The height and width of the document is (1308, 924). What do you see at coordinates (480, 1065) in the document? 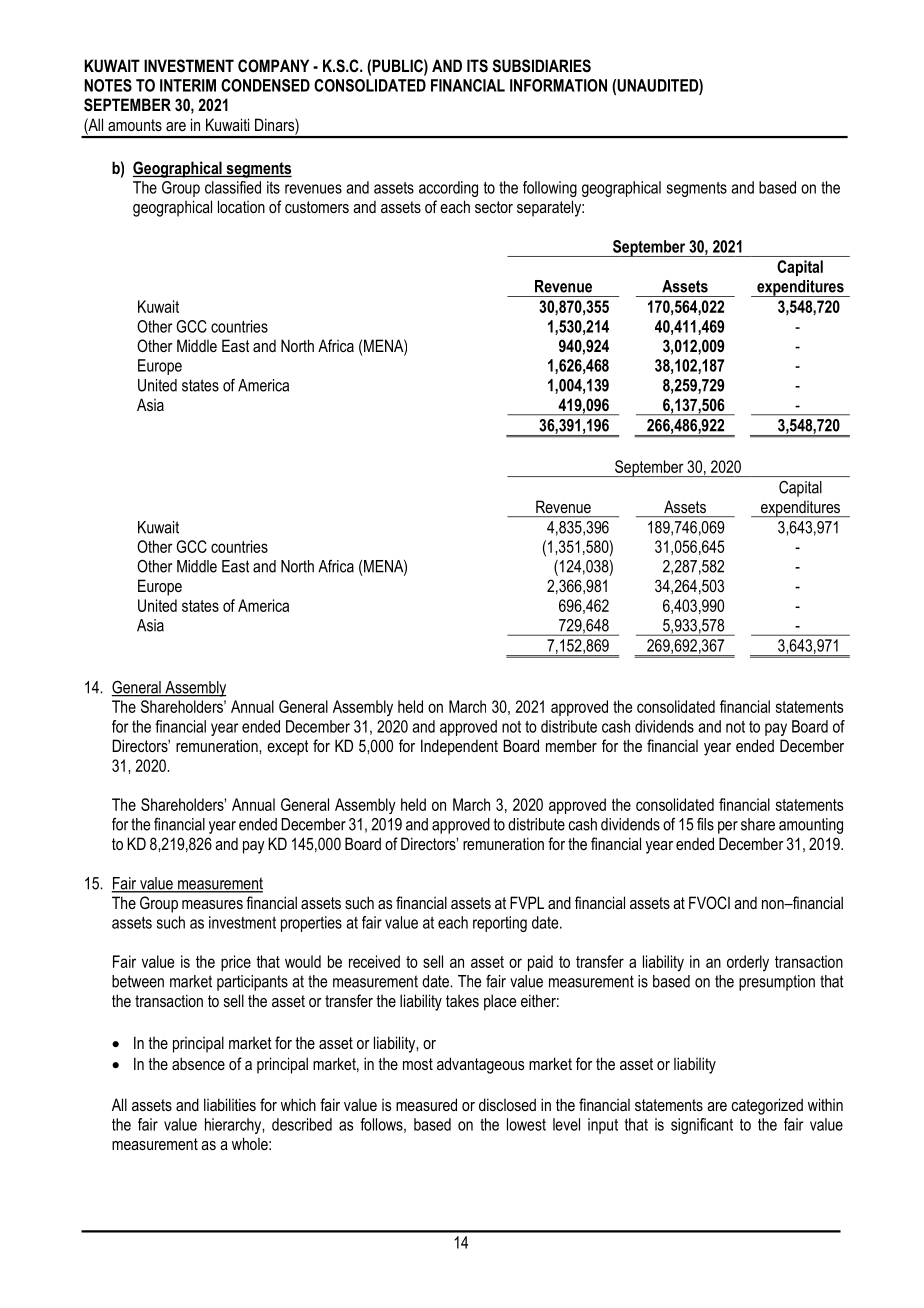
I see `advantageous` at bounding box center [480, 1065].
